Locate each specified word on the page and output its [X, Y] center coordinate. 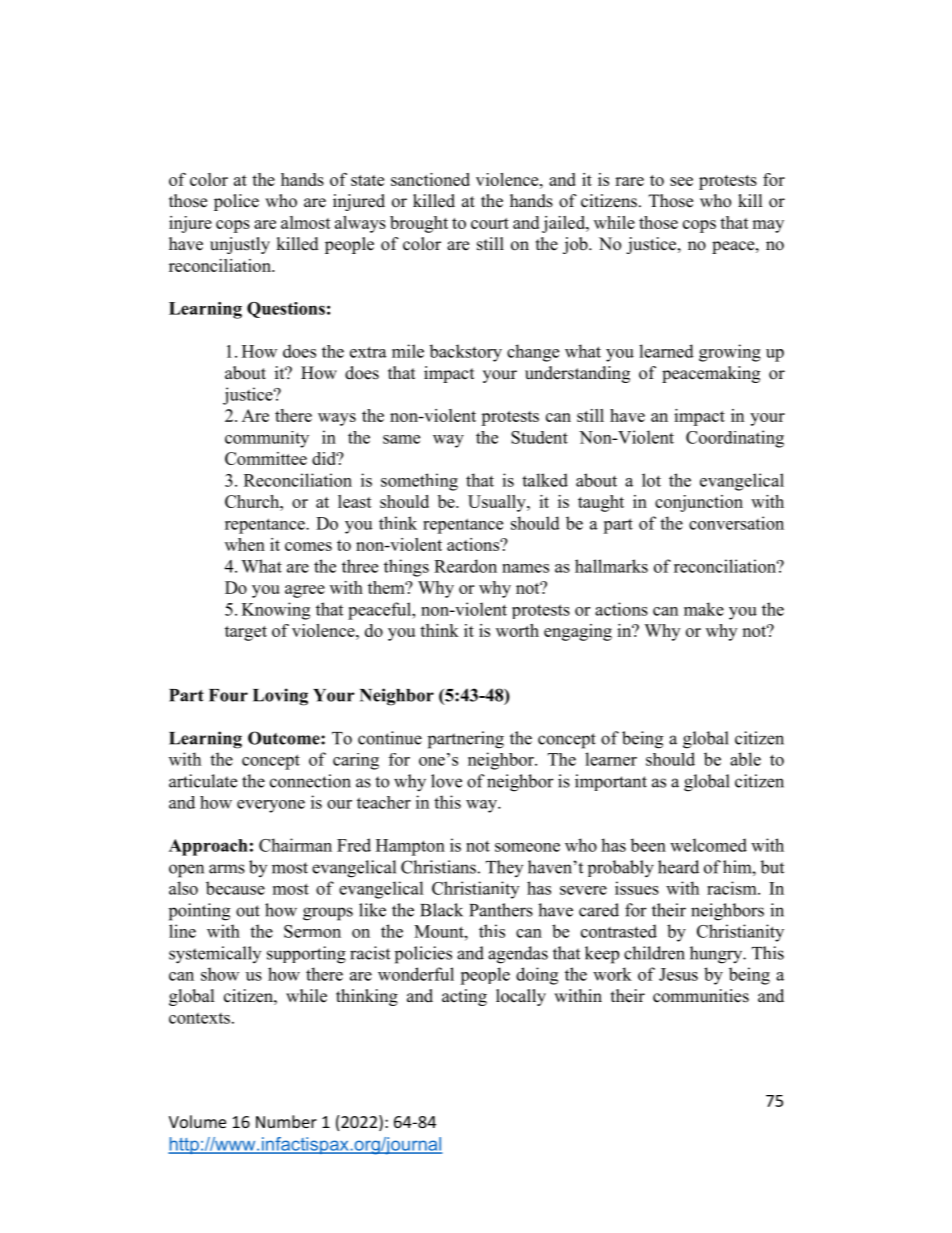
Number [286, 1121]
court [490, 223]
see [681, 181]
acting [464, 997]
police [236, 202]
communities [701, 996]
